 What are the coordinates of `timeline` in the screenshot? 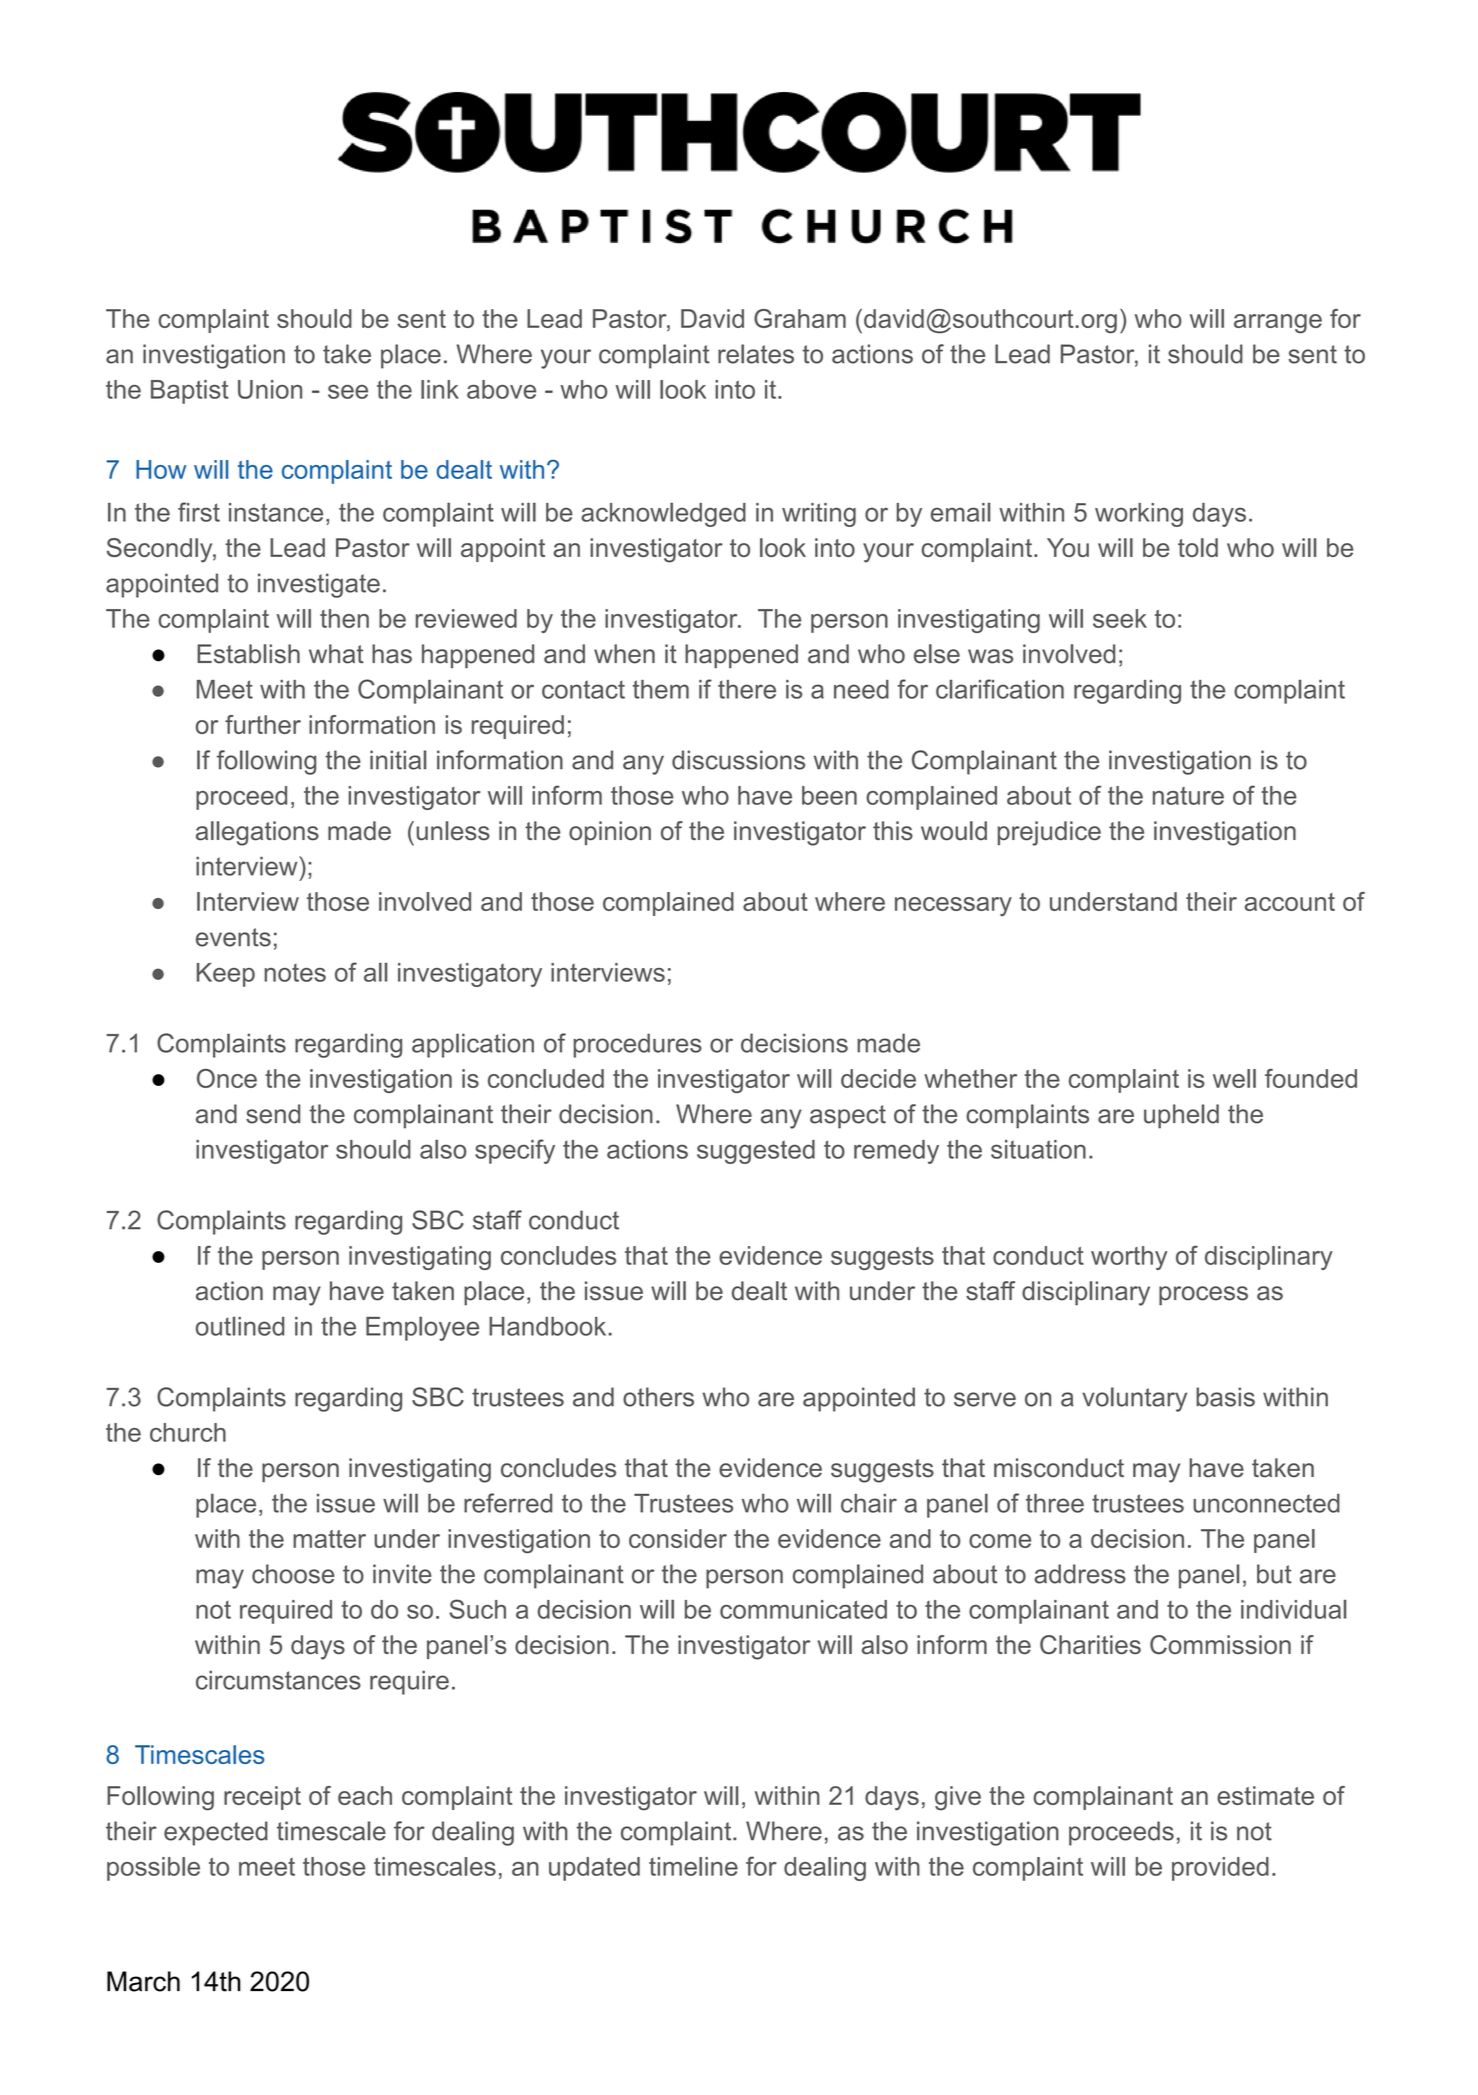 It's located at (693, 1866).
